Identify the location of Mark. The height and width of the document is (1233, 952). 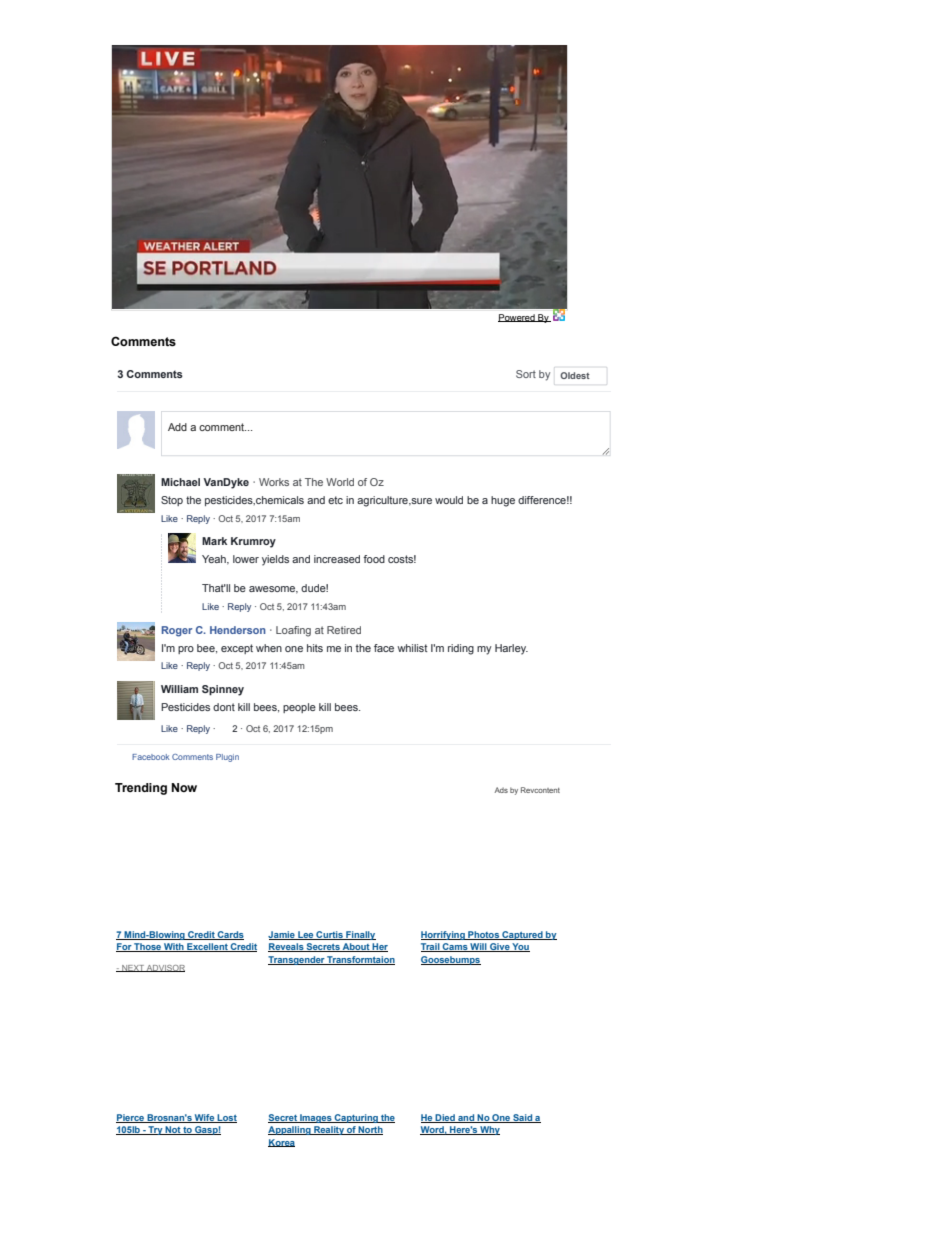
(214, 541).
